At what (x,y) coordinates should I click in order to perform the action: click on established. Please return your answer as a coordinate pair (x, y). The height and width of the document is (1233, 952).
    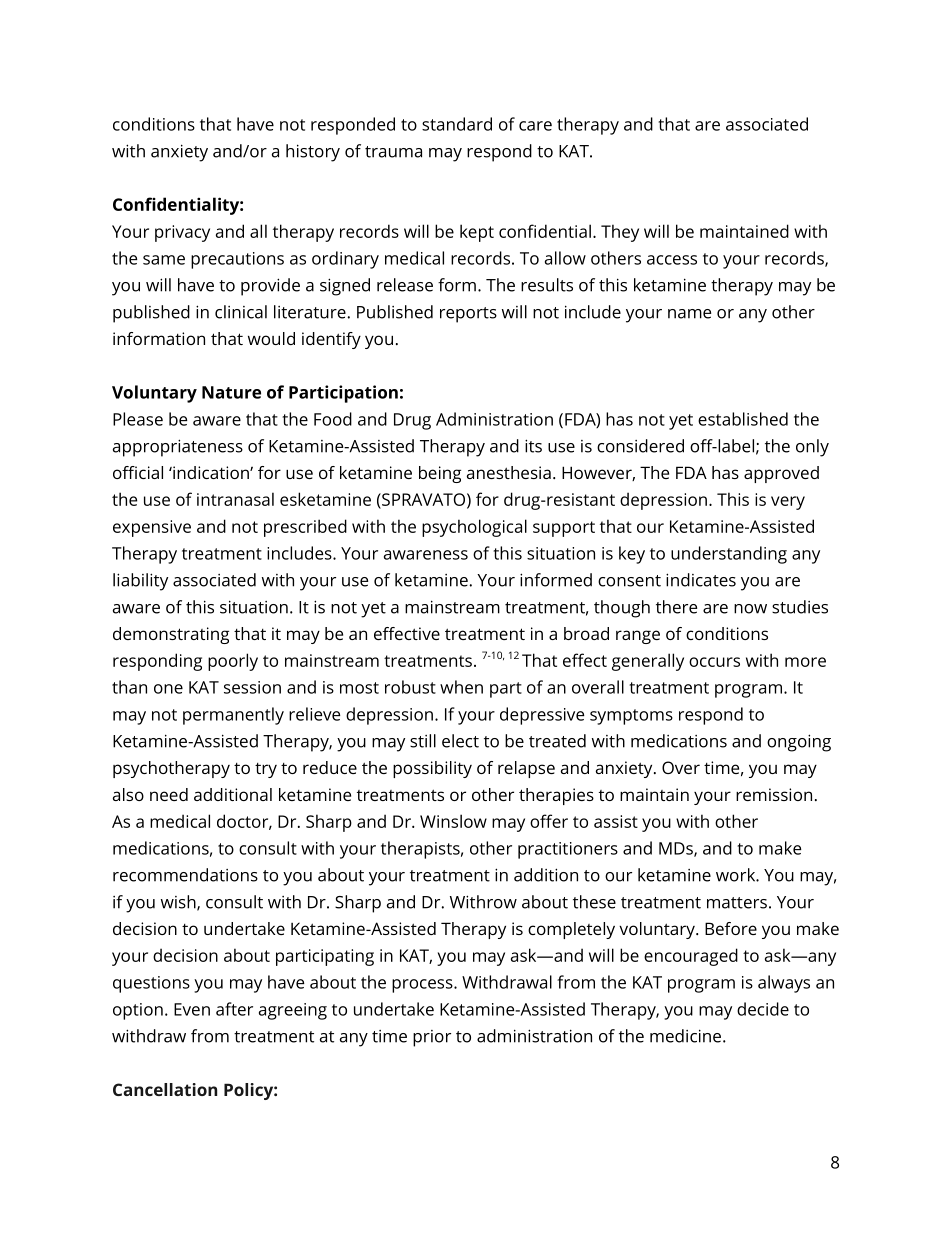
    Looking at the image, I should click on (743, 419).
